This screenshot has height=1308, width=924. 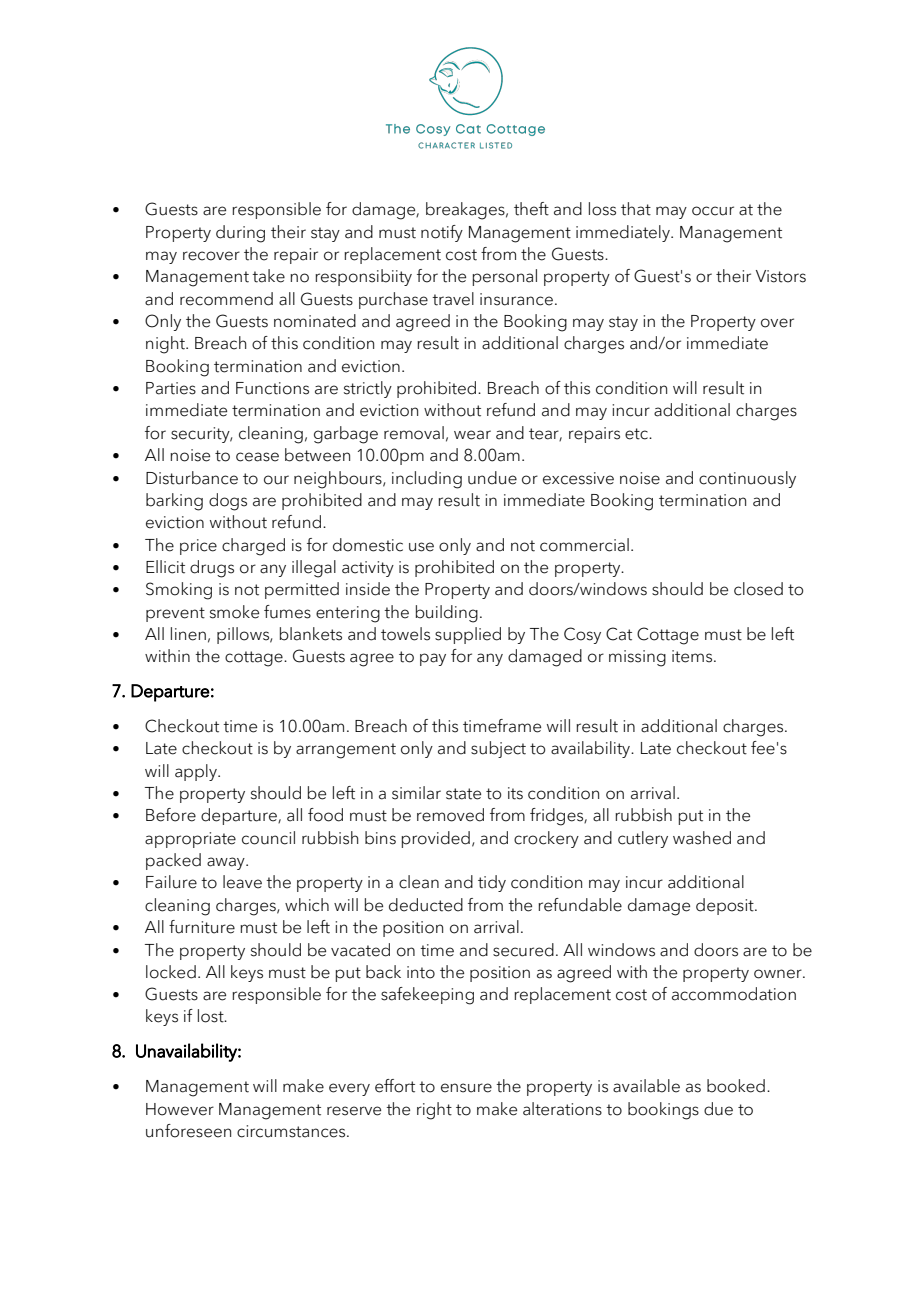 I want to click on items, so click(x=693, y=656).
